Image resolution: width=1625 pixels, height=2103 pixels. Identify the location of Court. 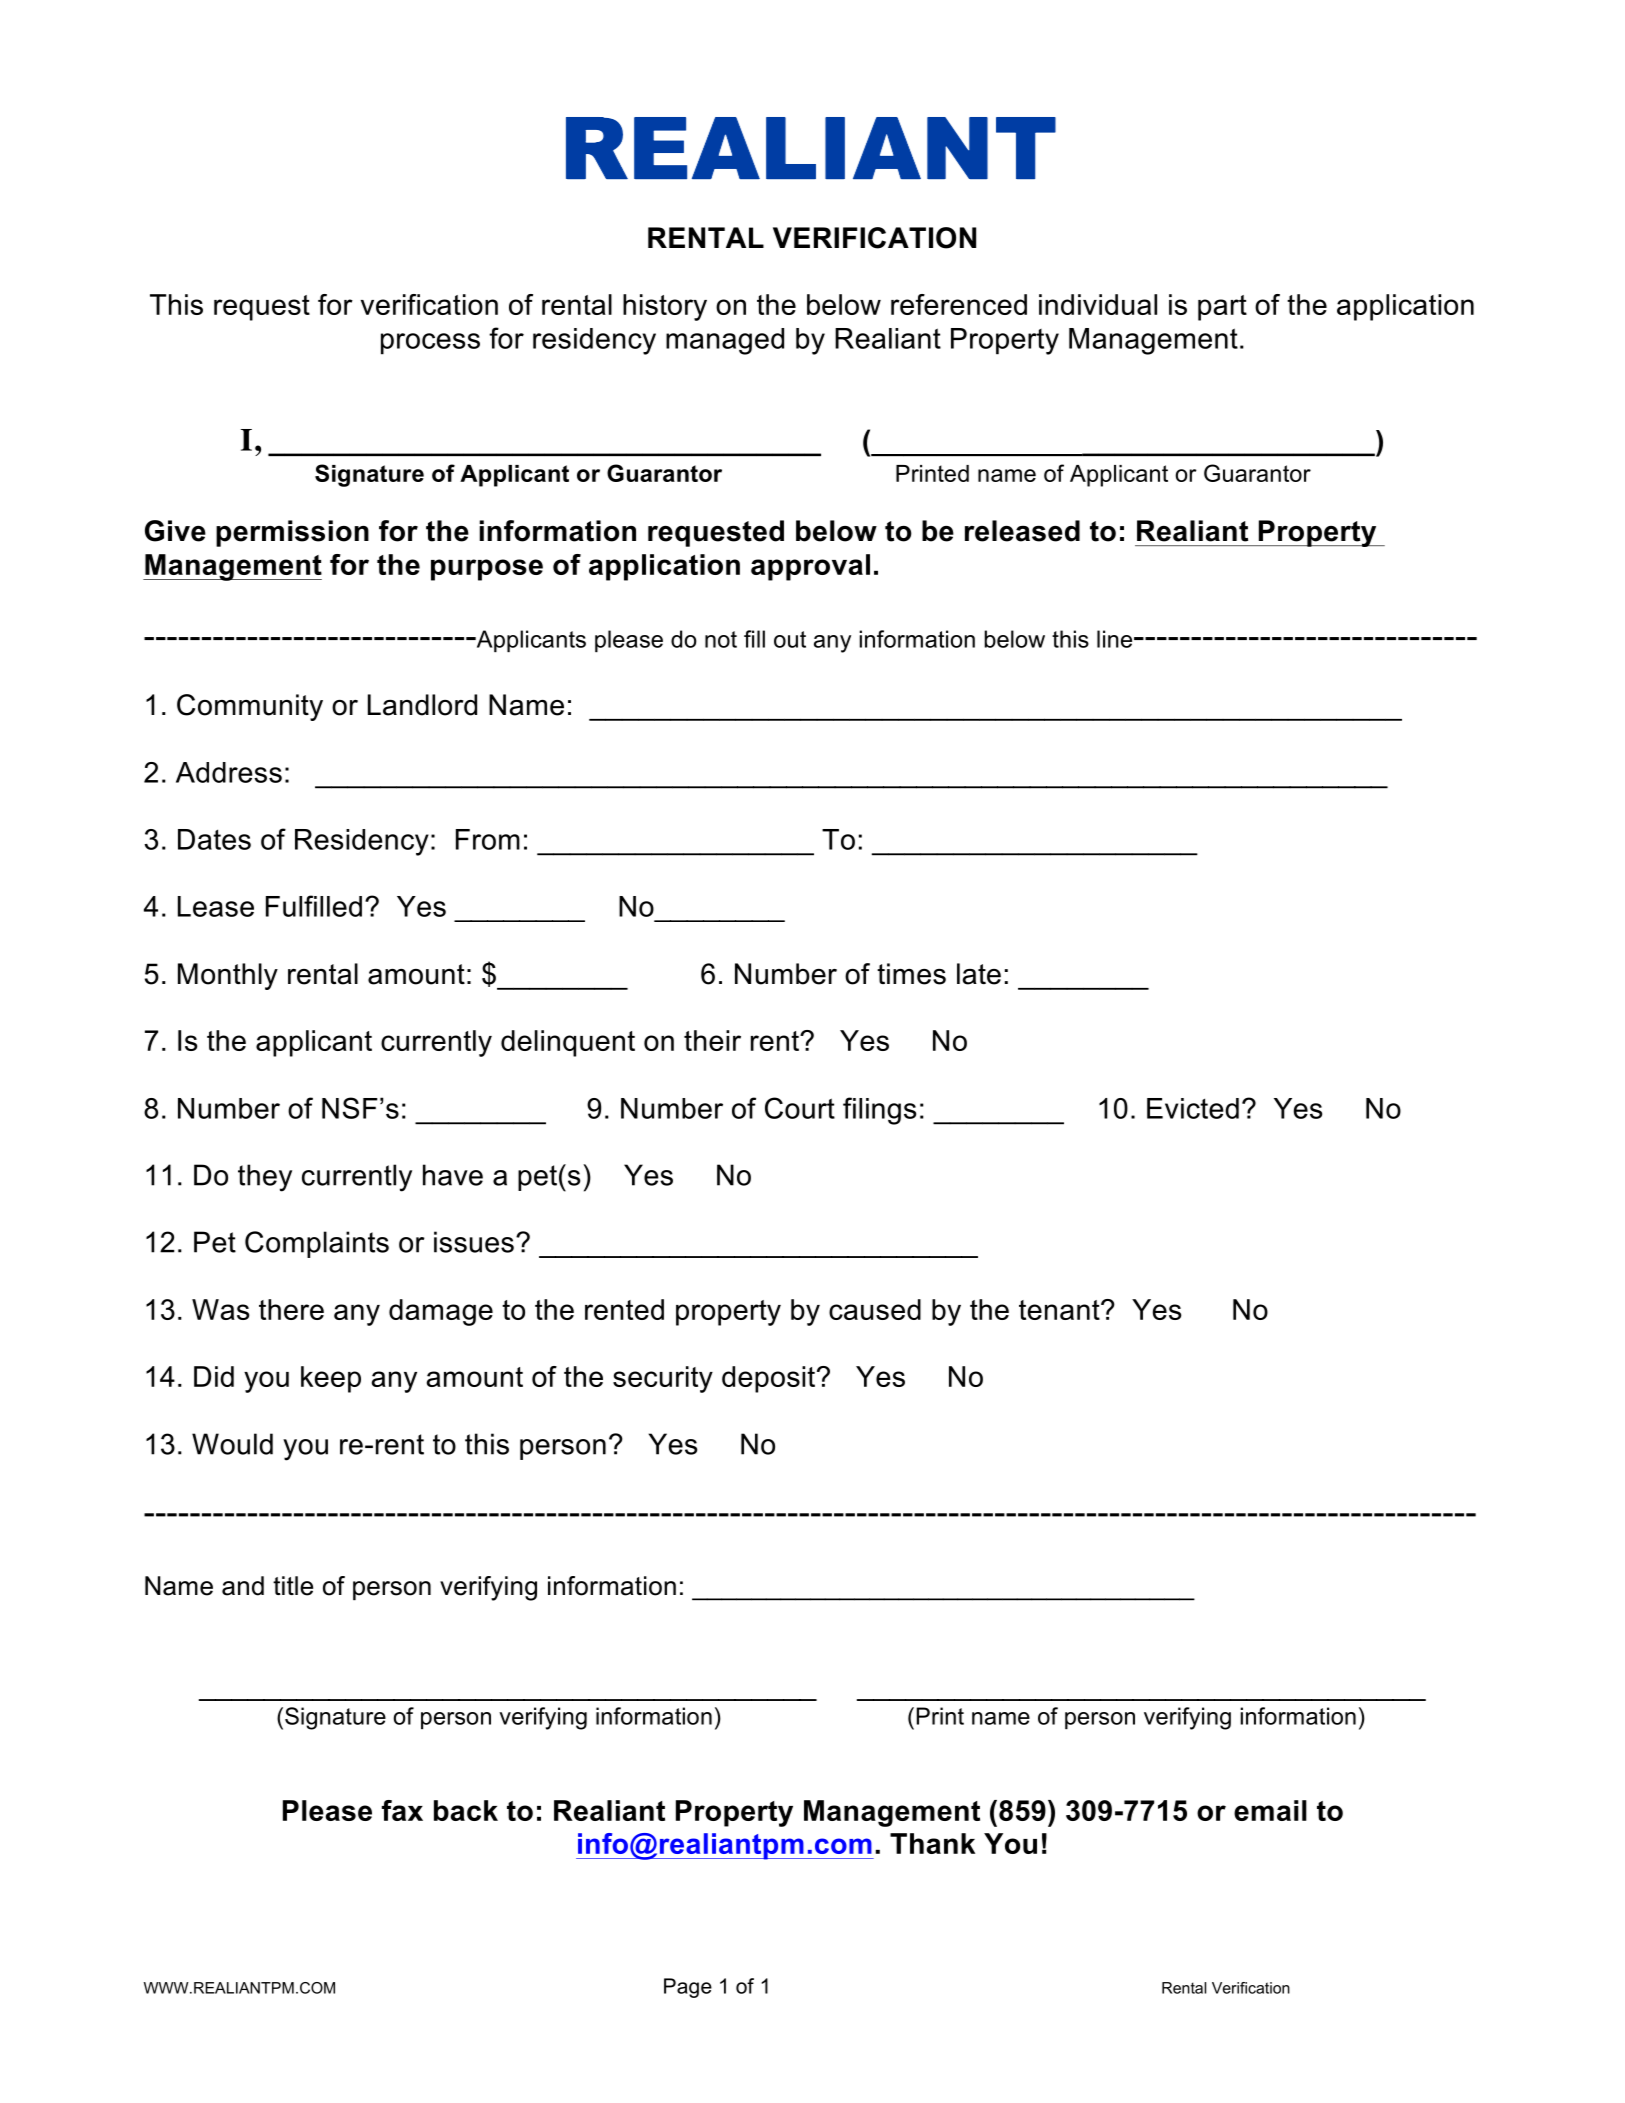
(800, 1108).
